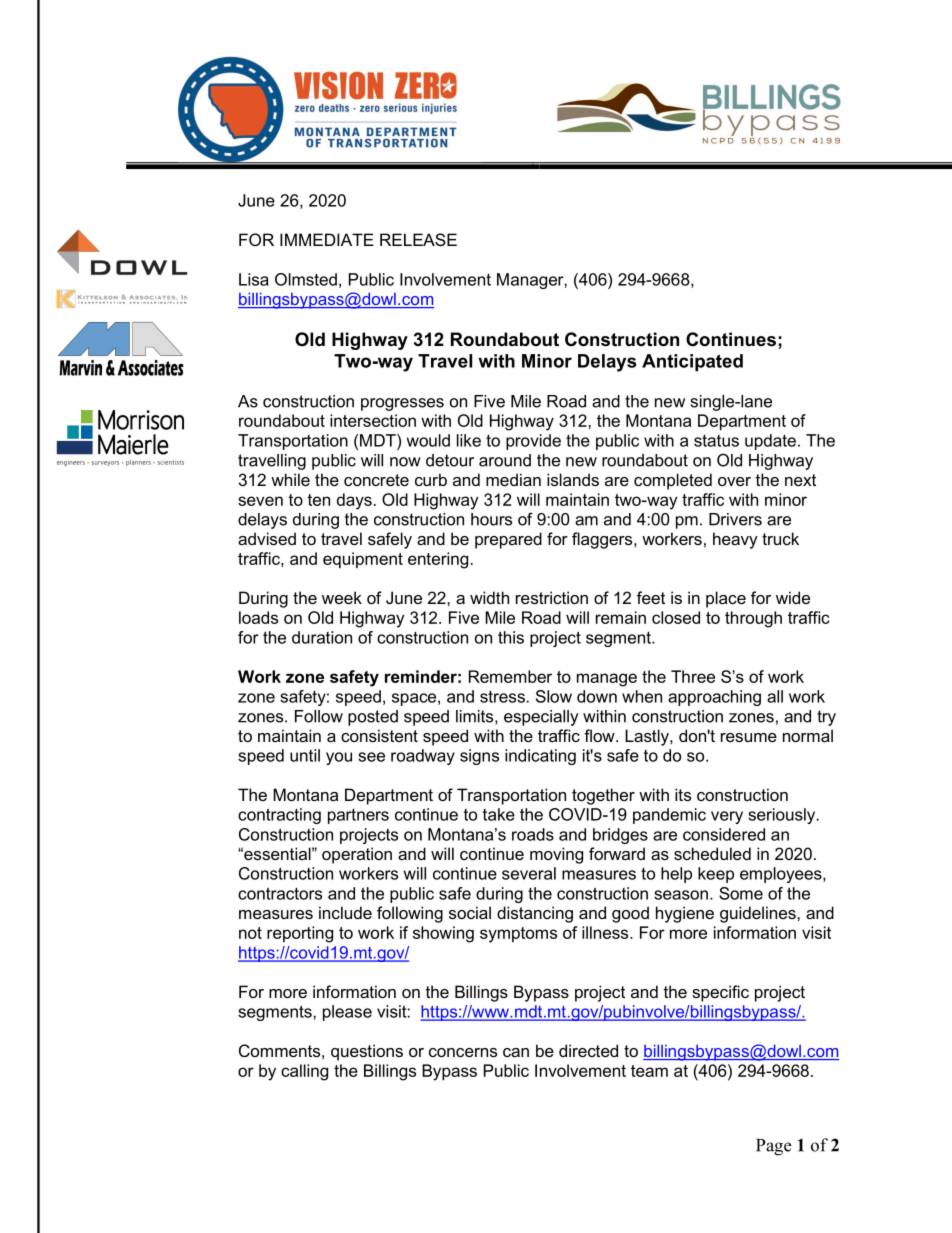 The width and height of the screenshot is (952, 1233). Describe the element at coordinates (290, 479) in the screenshot. I see `while` at that location.
